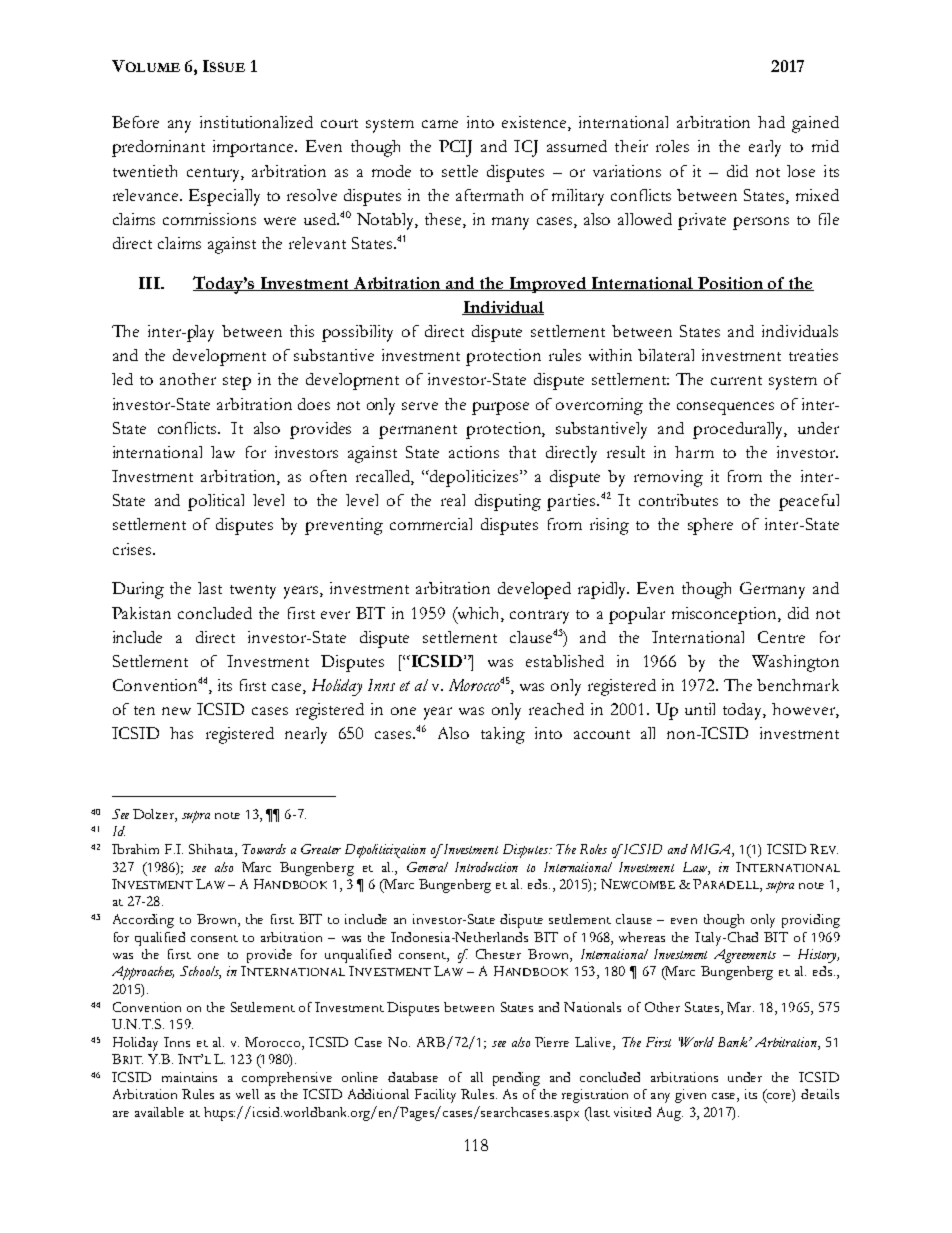 The height and width of the screenshot is (1233, 952). I want to click on ICJ, so click(526, 148).
